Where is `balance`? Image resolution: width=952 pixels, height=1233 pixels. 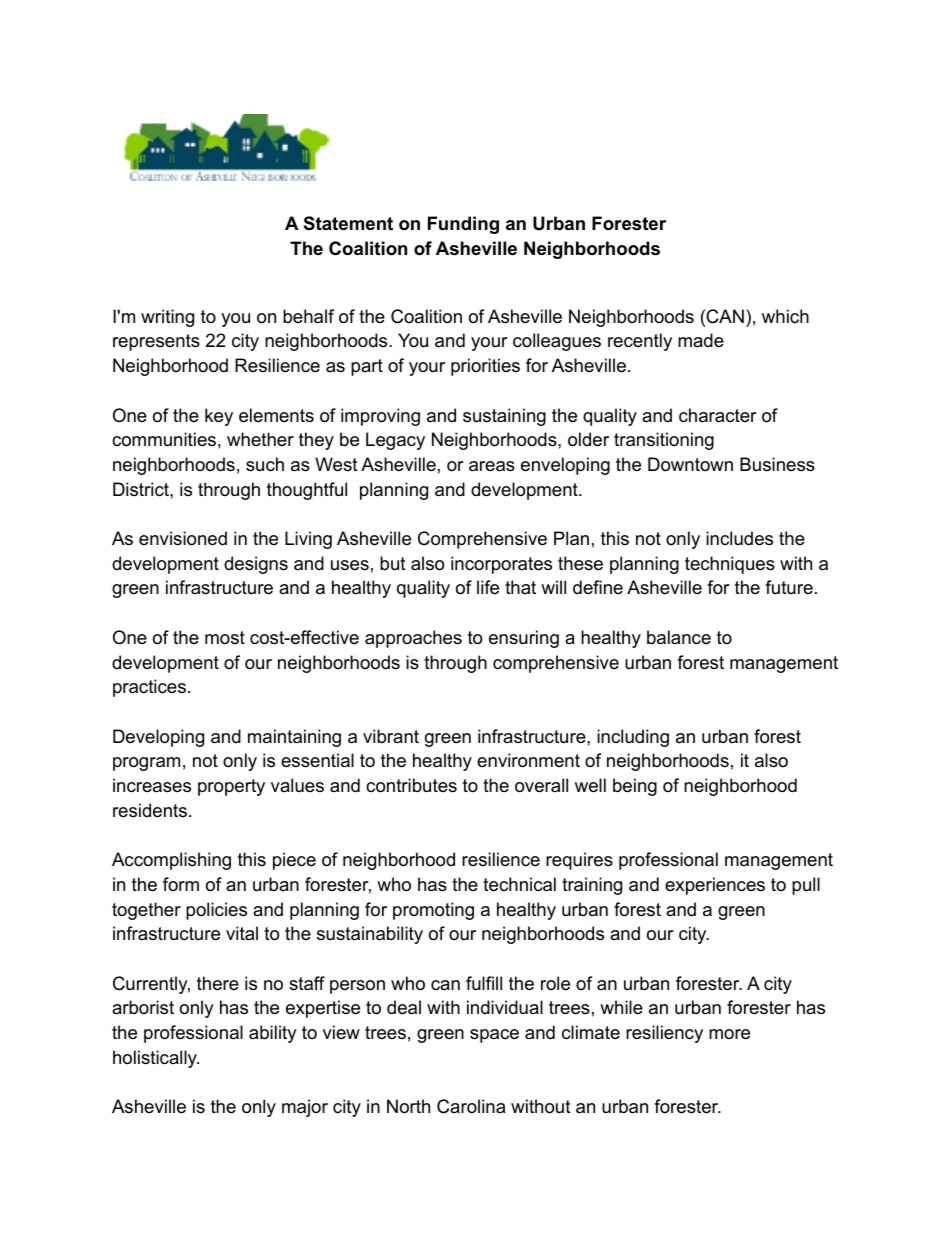 balance is located at coordinates (679, 637).
